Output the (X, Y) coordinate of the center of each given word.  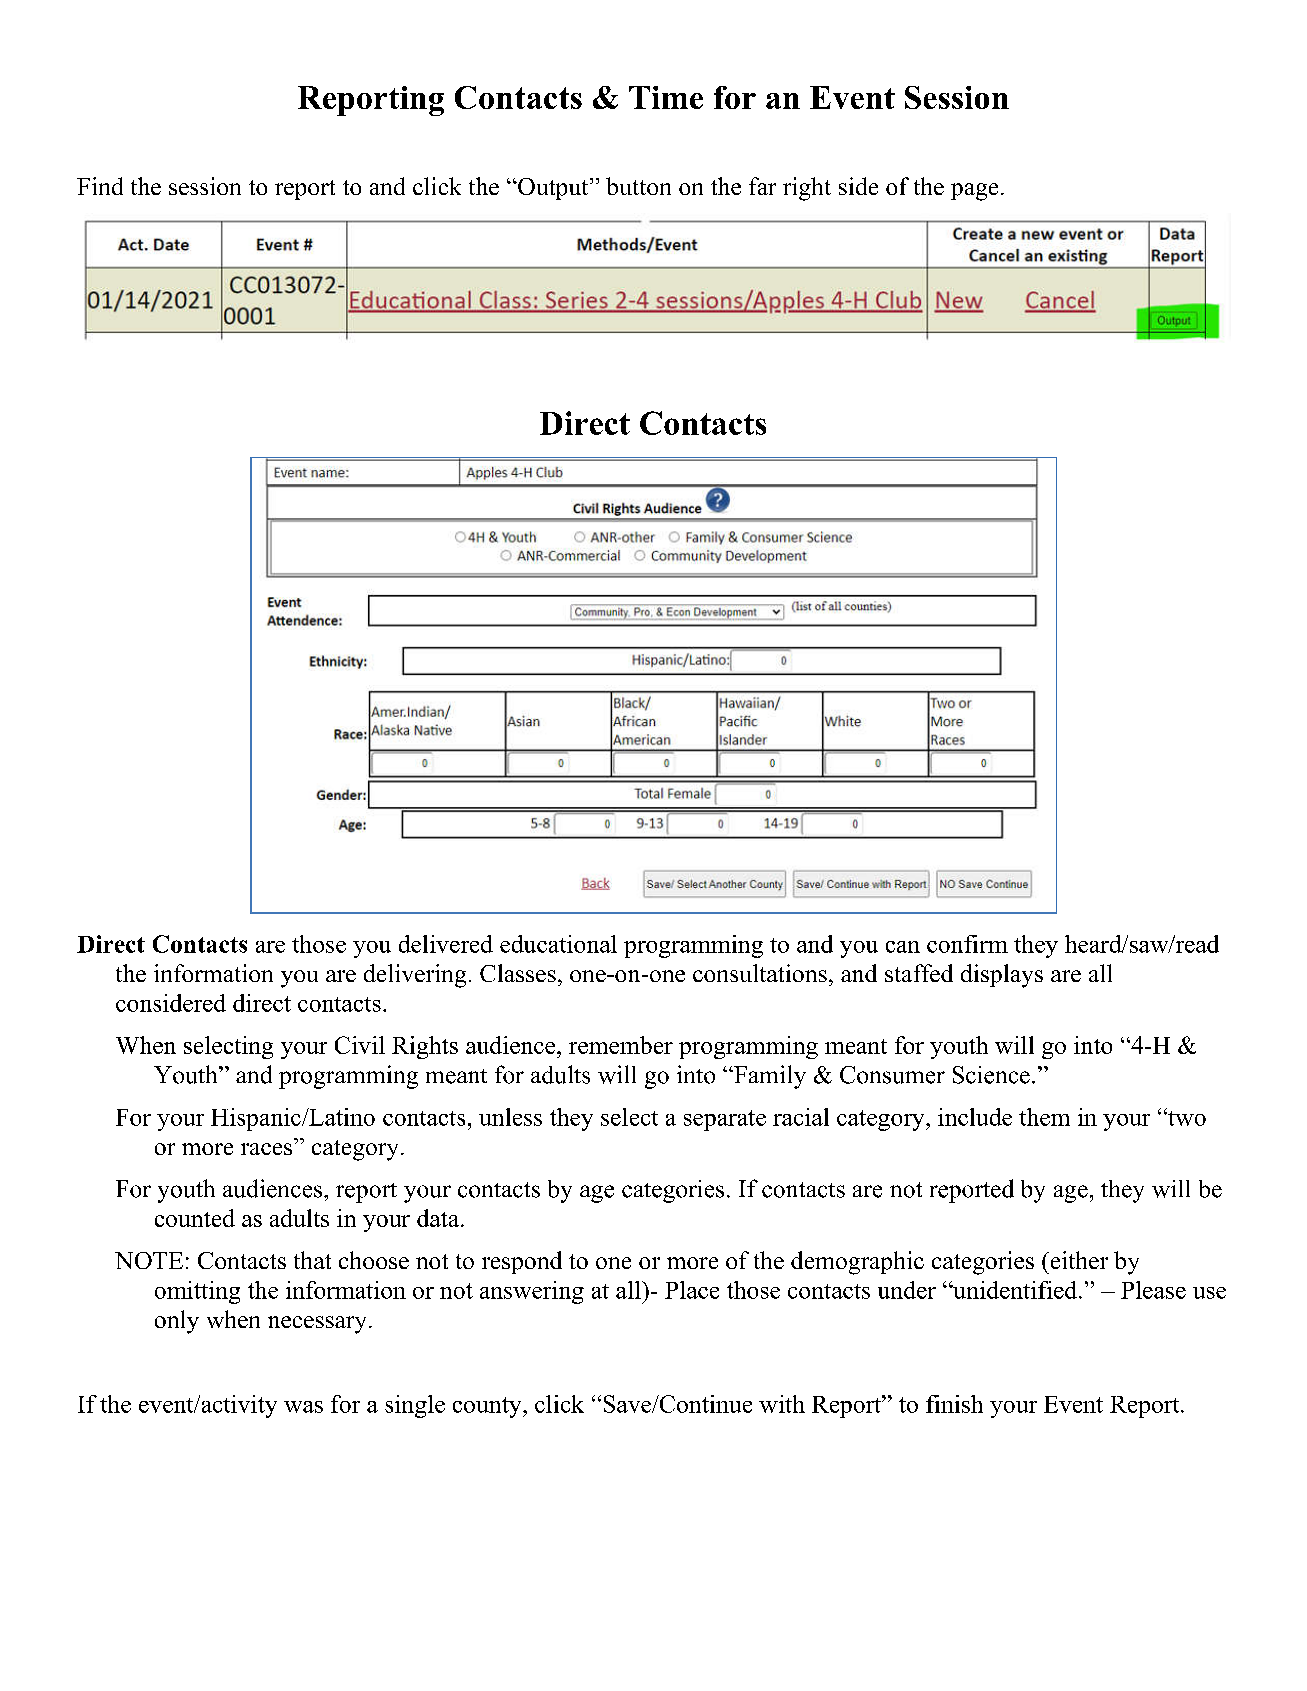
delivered (446, 944)
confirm (967, 944)
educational (558, 944)
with (782, 1404)
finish (954, 1404)
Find (100, 186)
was (303, 1407)
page (974, 192)
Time (666, 97)
